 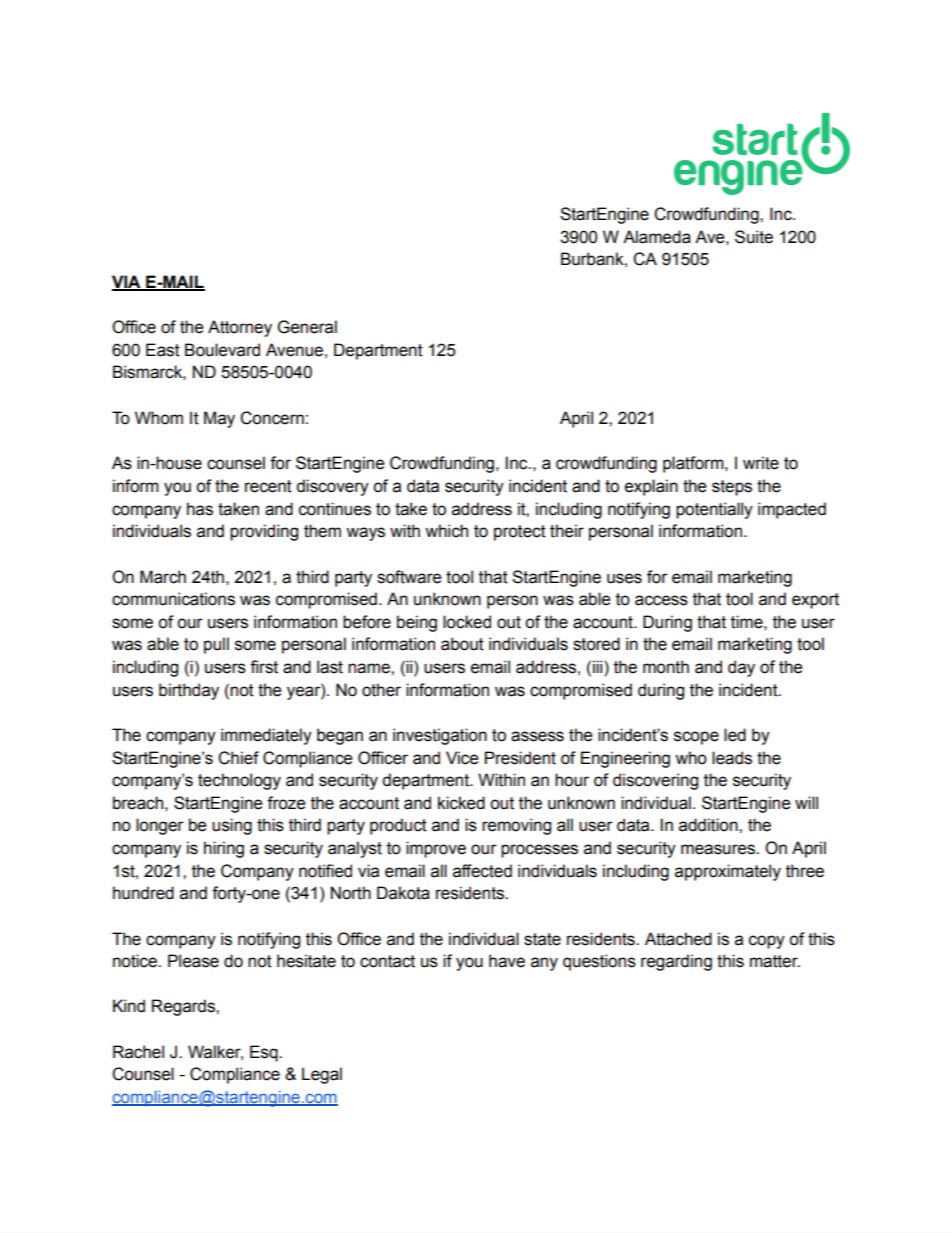 I want to click on Esq, so click(x=265, y=1053).
